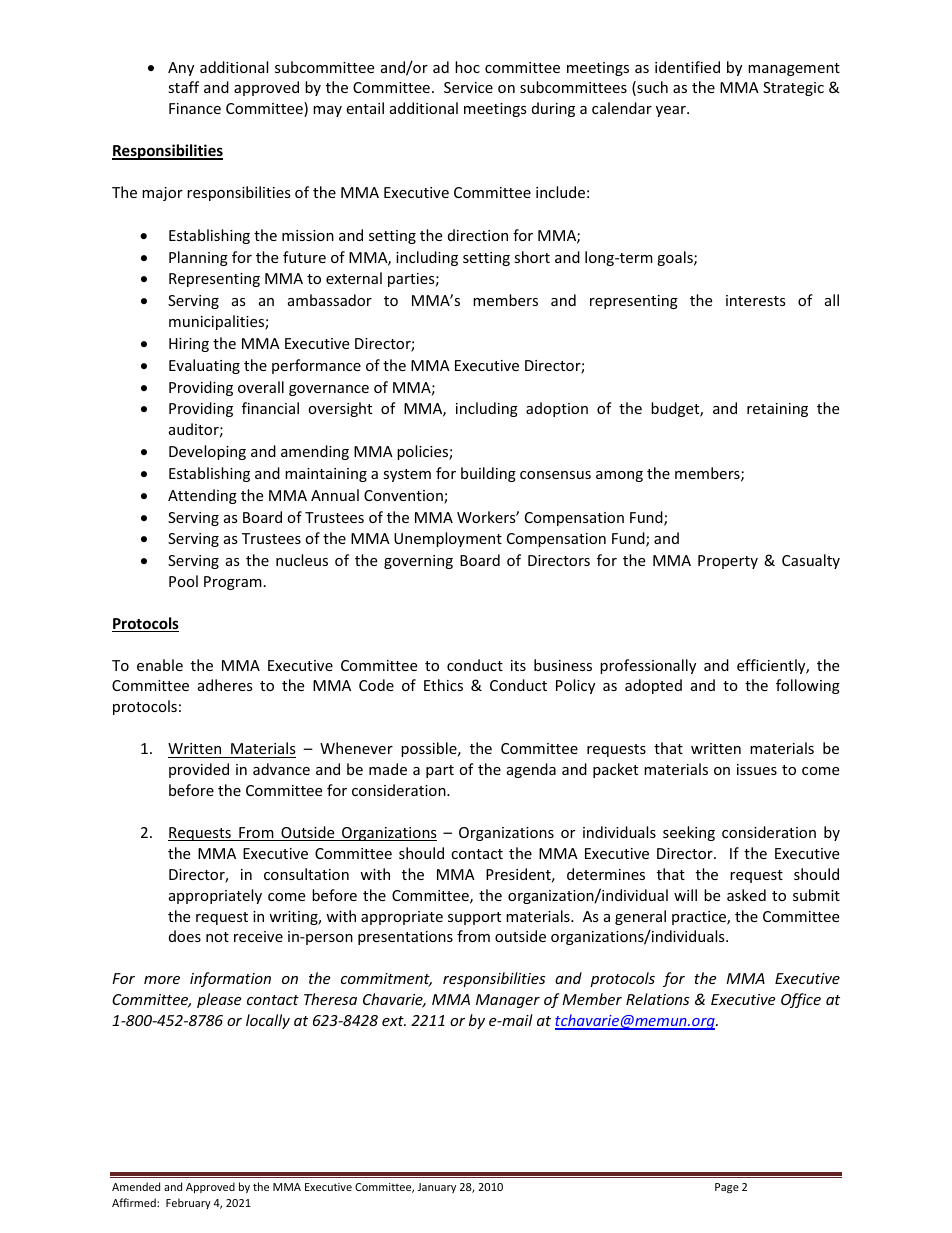 The width and height of the image is (952, 1233). I want to click on provided, so click(199, 770).
